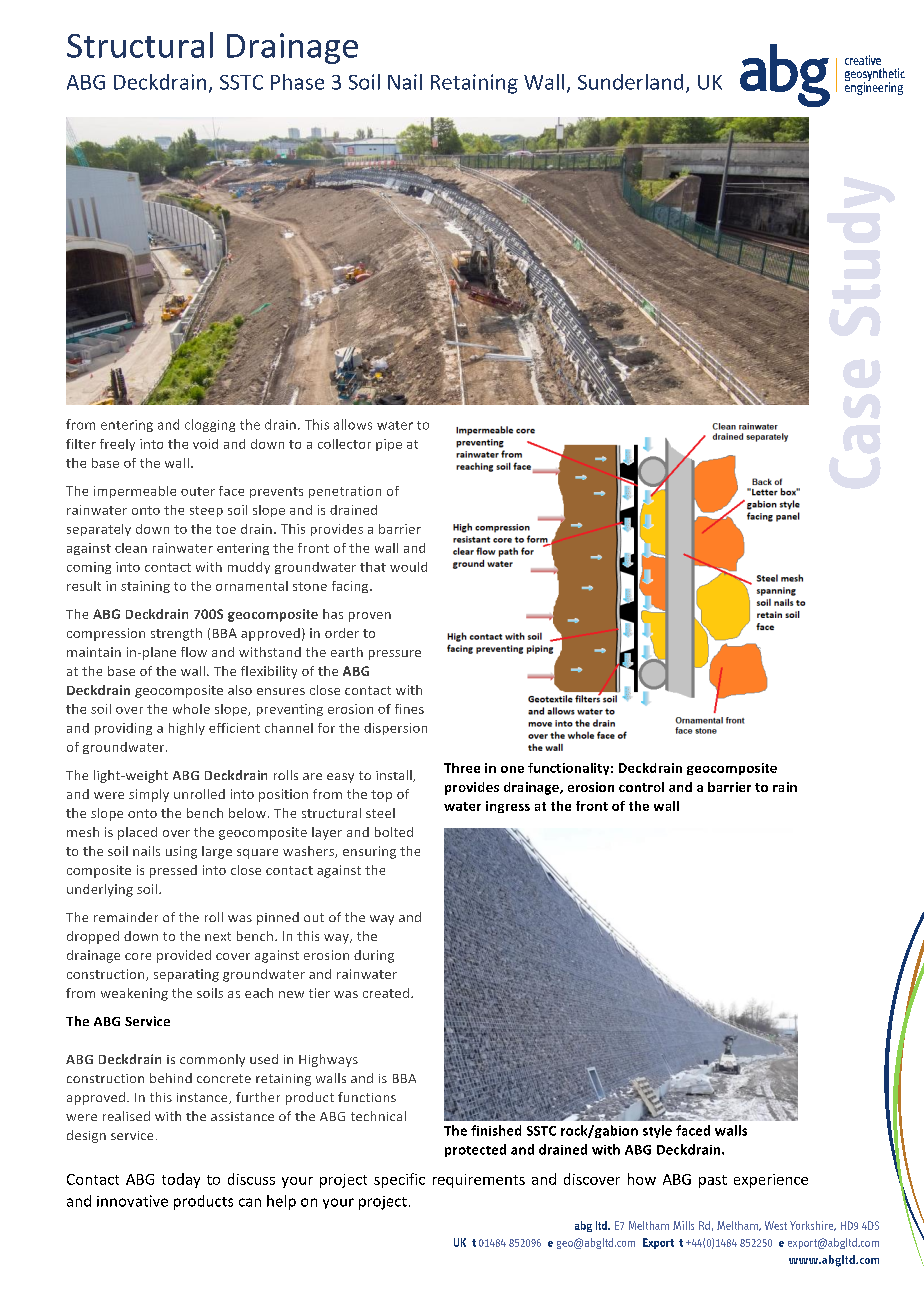 Image resolution: width=924 pixels, height=1308 pixels. What do you see at coordinates (630, 82) in the page?
I see `Sunderland` at bounding box center [630, 82].
